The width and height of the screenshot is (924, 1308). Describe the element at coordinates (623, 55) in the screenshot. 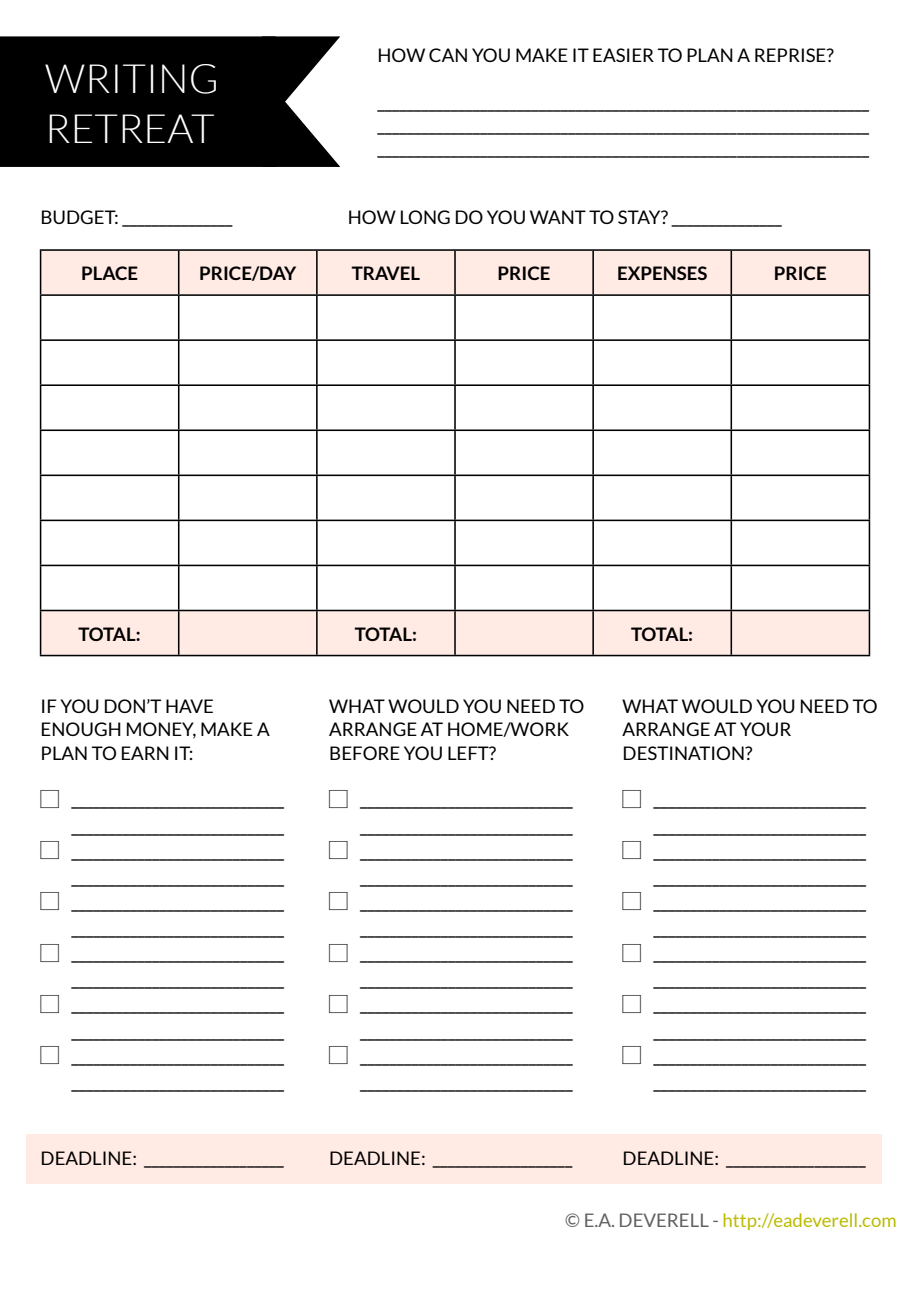

I see `EASIER` at that location.
